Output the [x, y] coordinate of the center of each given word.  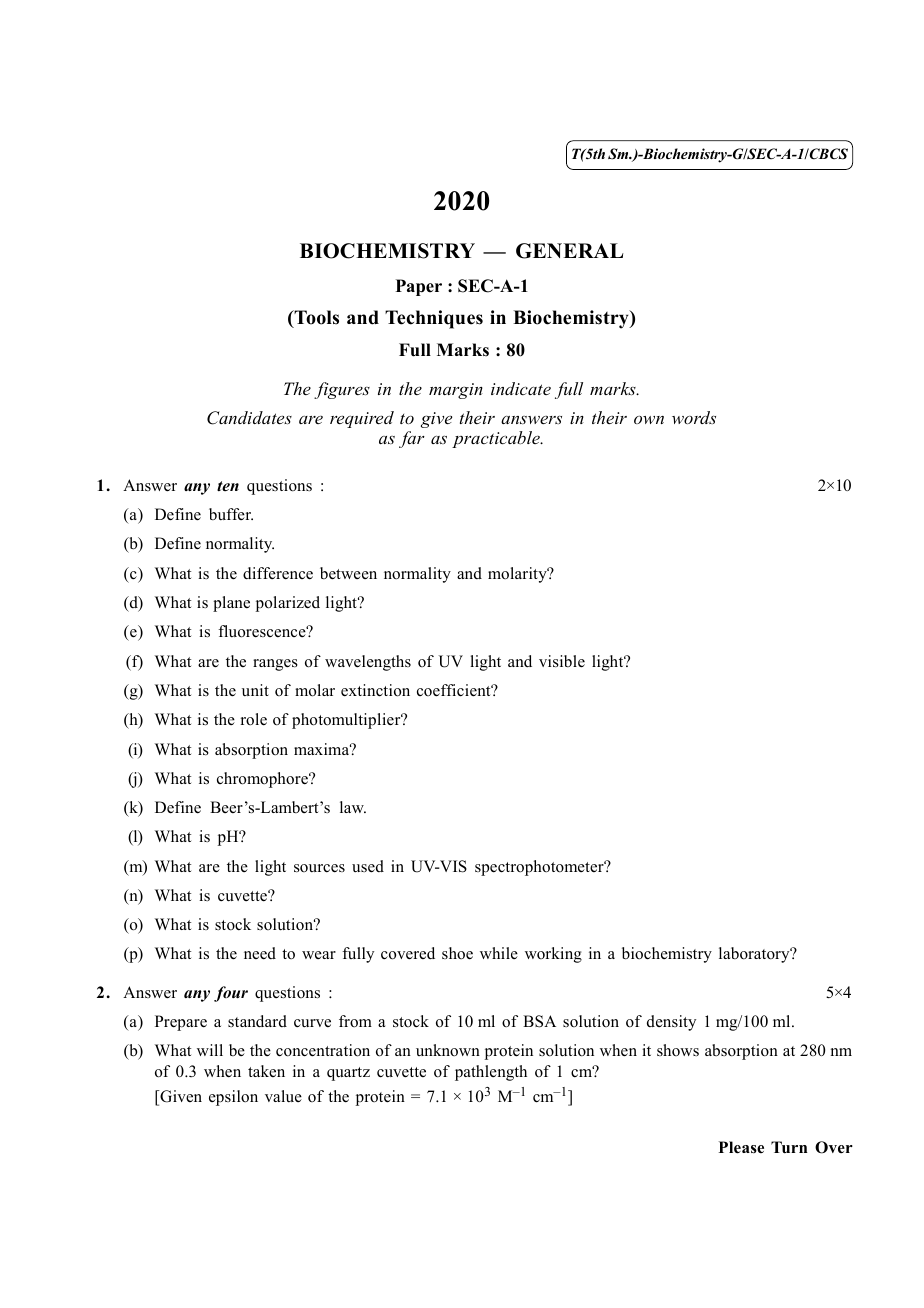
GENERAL [570, 251]
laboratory [755, 955]
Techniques [434, 319]
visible [562, 661]
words [694, 417]
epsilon [233, 1098]
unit [255, 690]
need [260, 953]
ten [228, 486]
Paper [419, 287]
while [499, 953]
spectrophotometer [540, 868]
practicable [497, 439]
